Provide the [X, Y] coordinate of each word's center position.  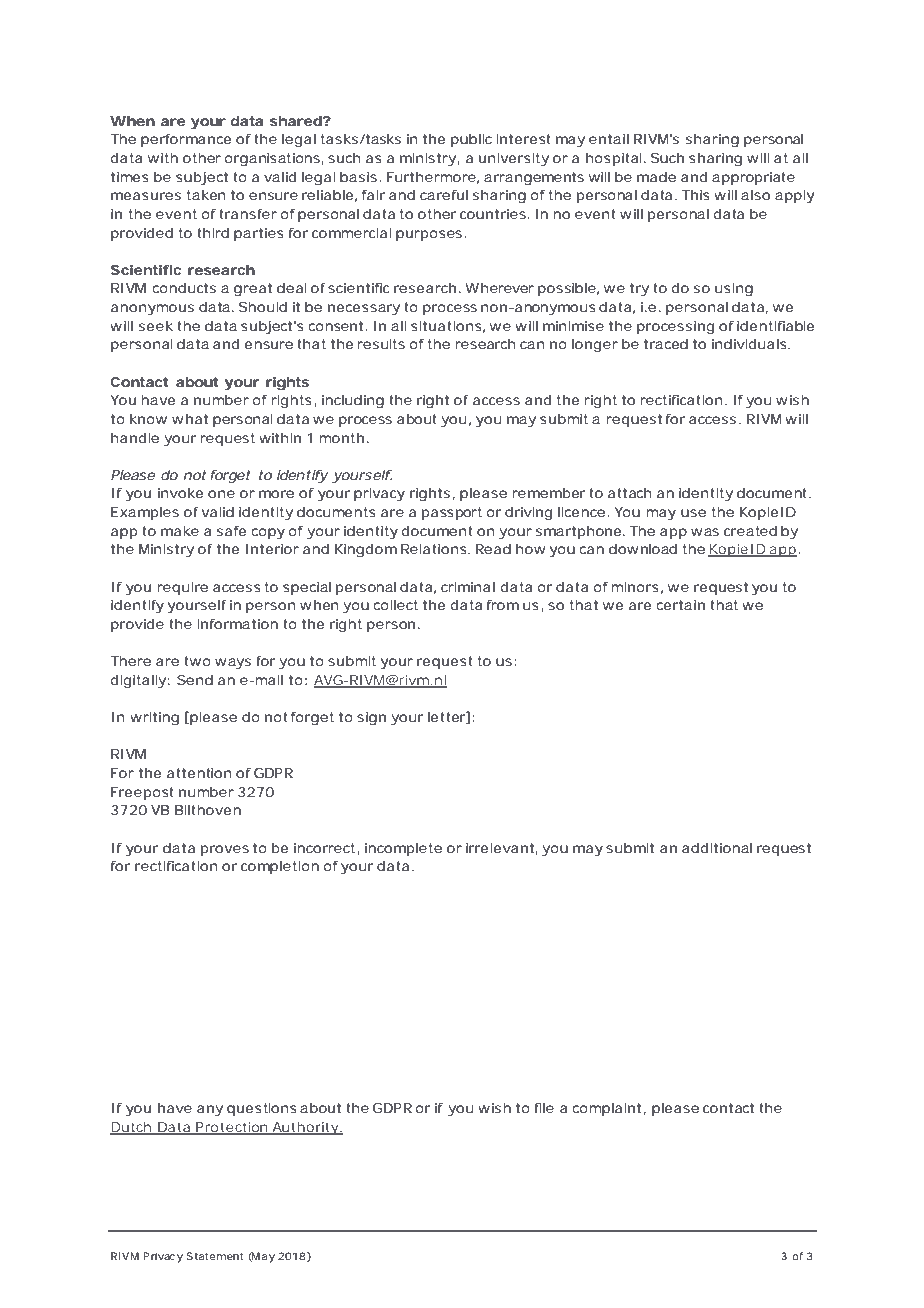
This [696, 195]
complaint [606, 1109]
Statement [214, 1256]
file [544, 1108]
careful [444, 195]
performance [186, 140]
